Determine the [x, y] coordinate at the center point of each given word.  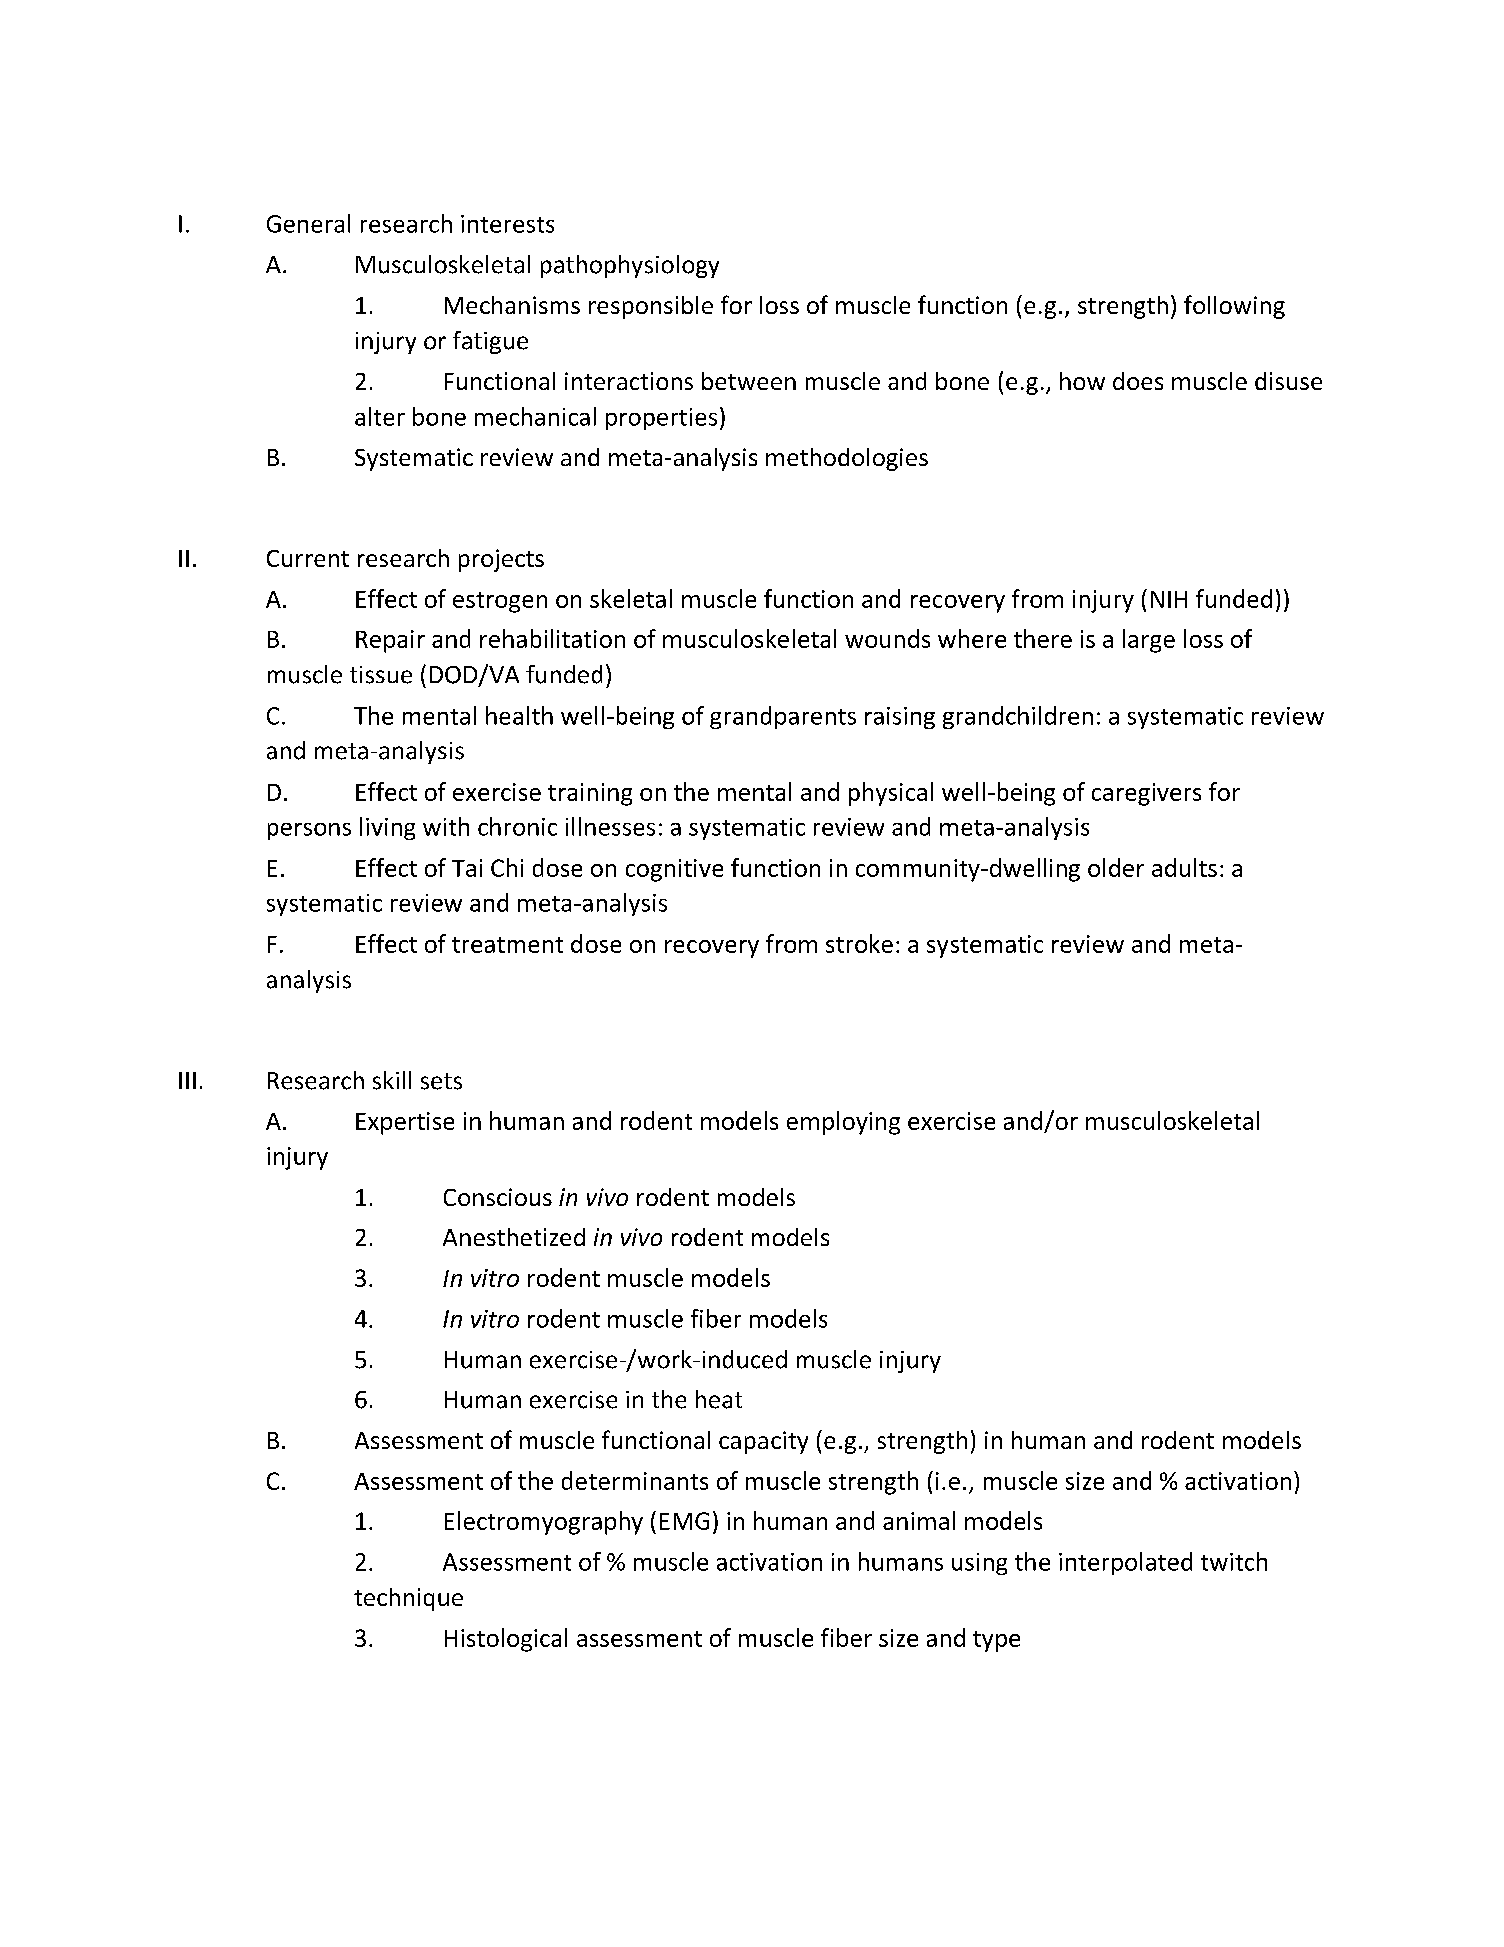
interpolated [1125, 1563]
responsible [651, 307]
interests [507, 224]
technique [408, 1599]
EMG [684, 1521]
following [1234, 307]
